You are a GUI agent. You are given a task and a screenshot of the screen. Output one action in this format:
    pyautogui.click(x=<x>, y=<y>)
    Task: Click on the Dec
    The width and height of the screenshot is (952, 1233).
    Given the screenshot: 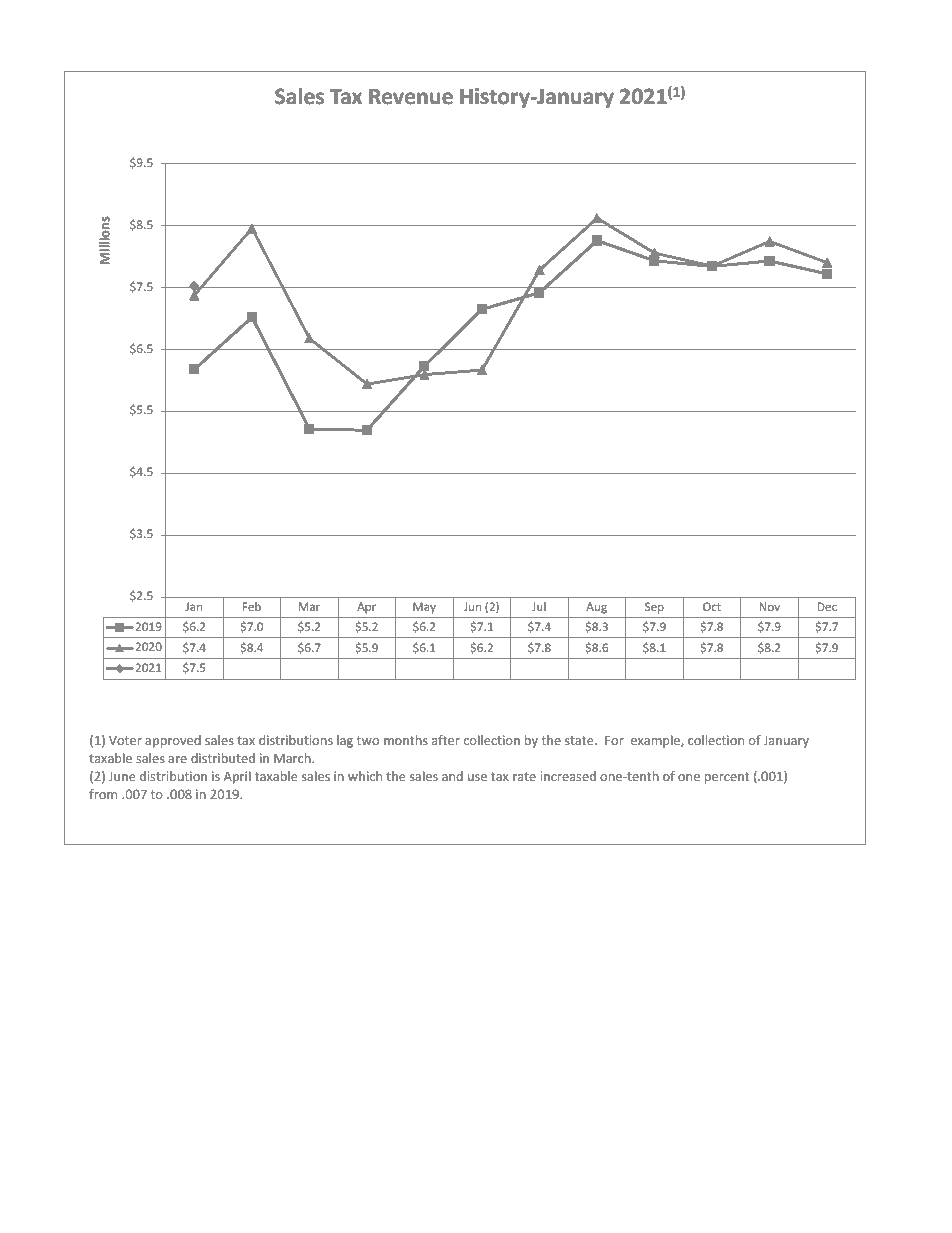 What is the action you would take?
    pyautogui.click(x=827, y=606)
